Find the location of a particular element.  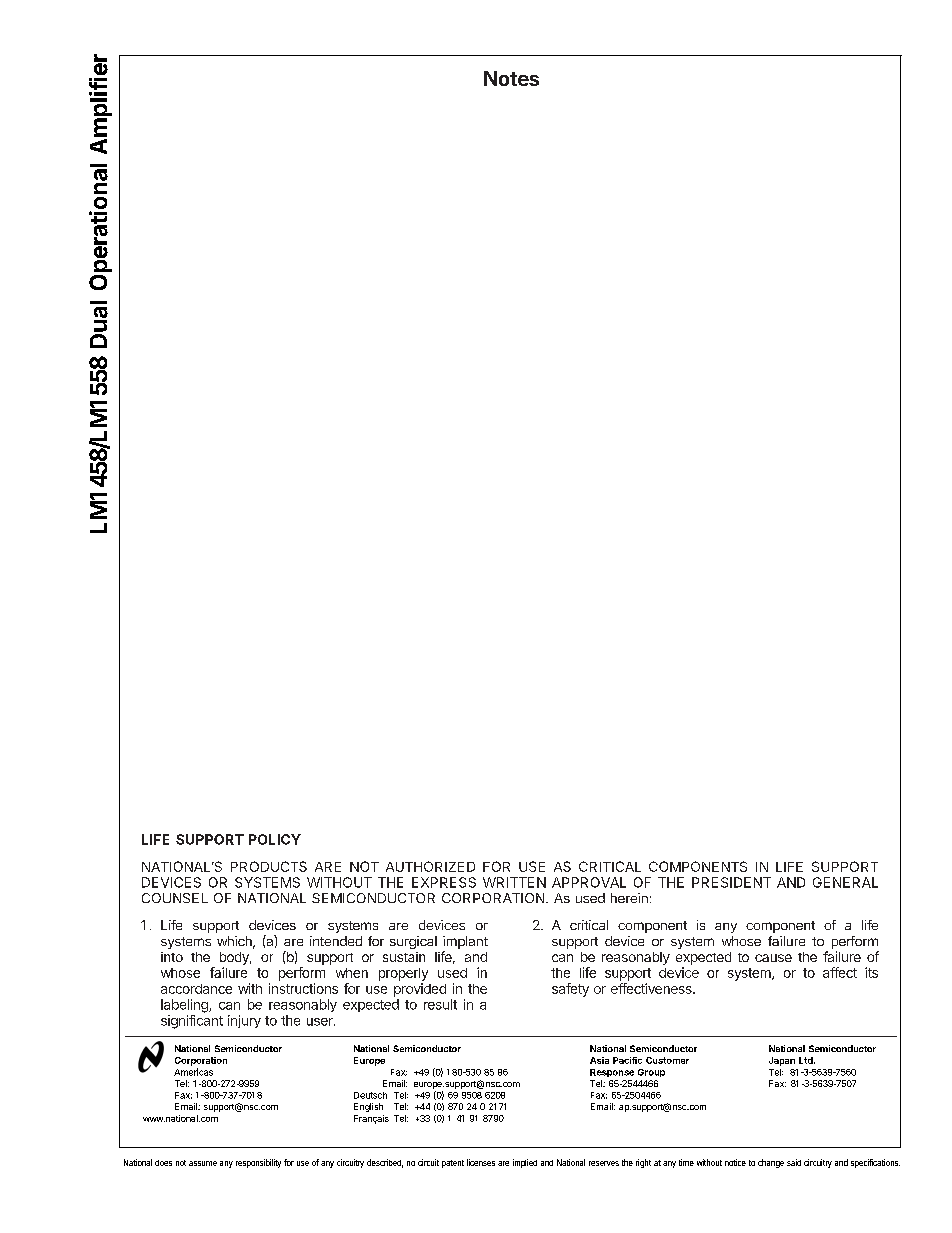

COUNSEL is located at coordinates (175, 898).
